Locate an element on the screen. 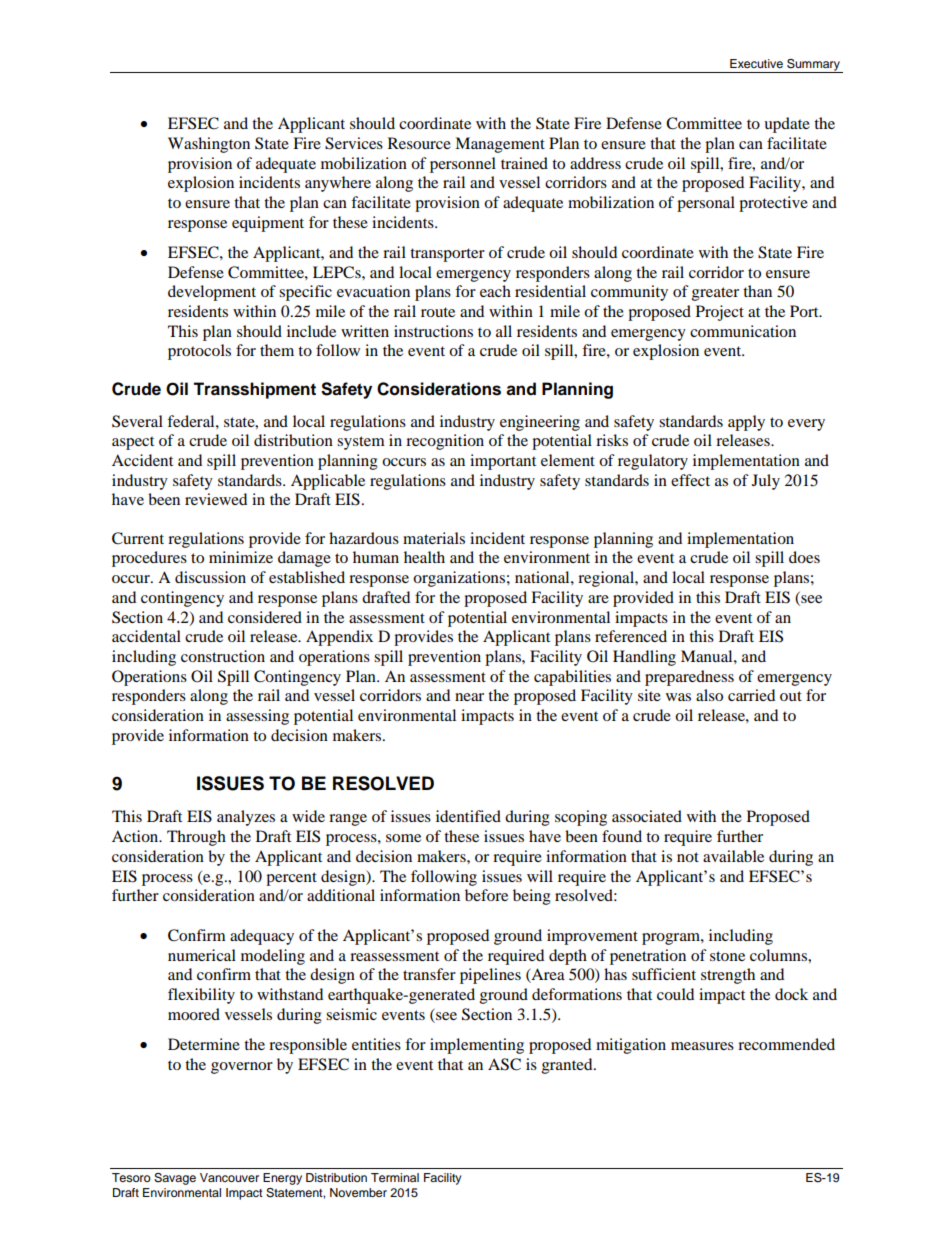 Image resolution: width=952 pixels, height=1233 pixels. Washington is located at coordinates (209, 145).
